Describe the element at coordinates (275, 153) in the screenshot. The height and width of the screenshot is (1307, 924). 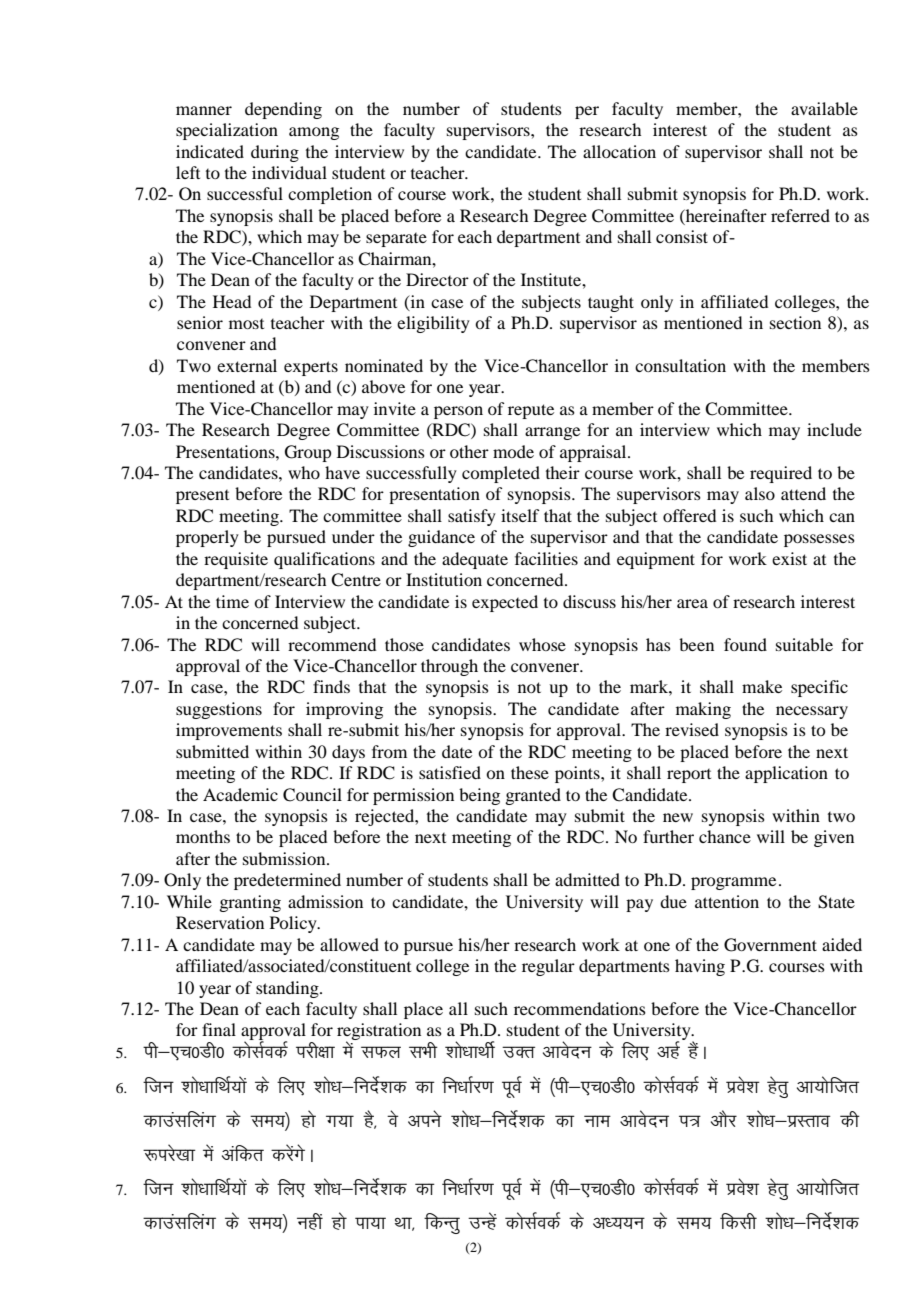
I see `during` at that location.
